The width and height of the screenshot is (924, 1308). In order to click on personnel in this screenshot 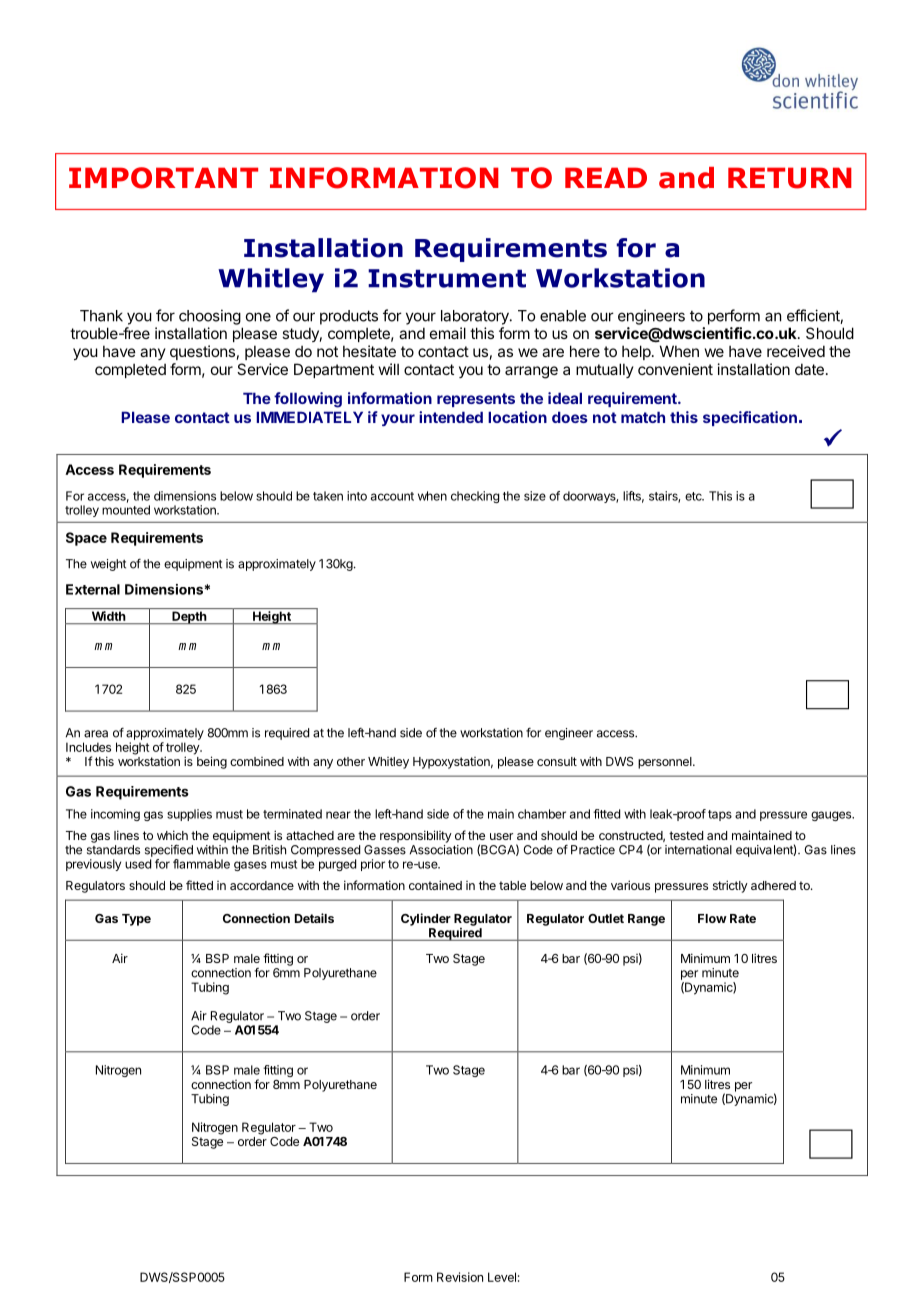, I will do `click(666, 763)`.
